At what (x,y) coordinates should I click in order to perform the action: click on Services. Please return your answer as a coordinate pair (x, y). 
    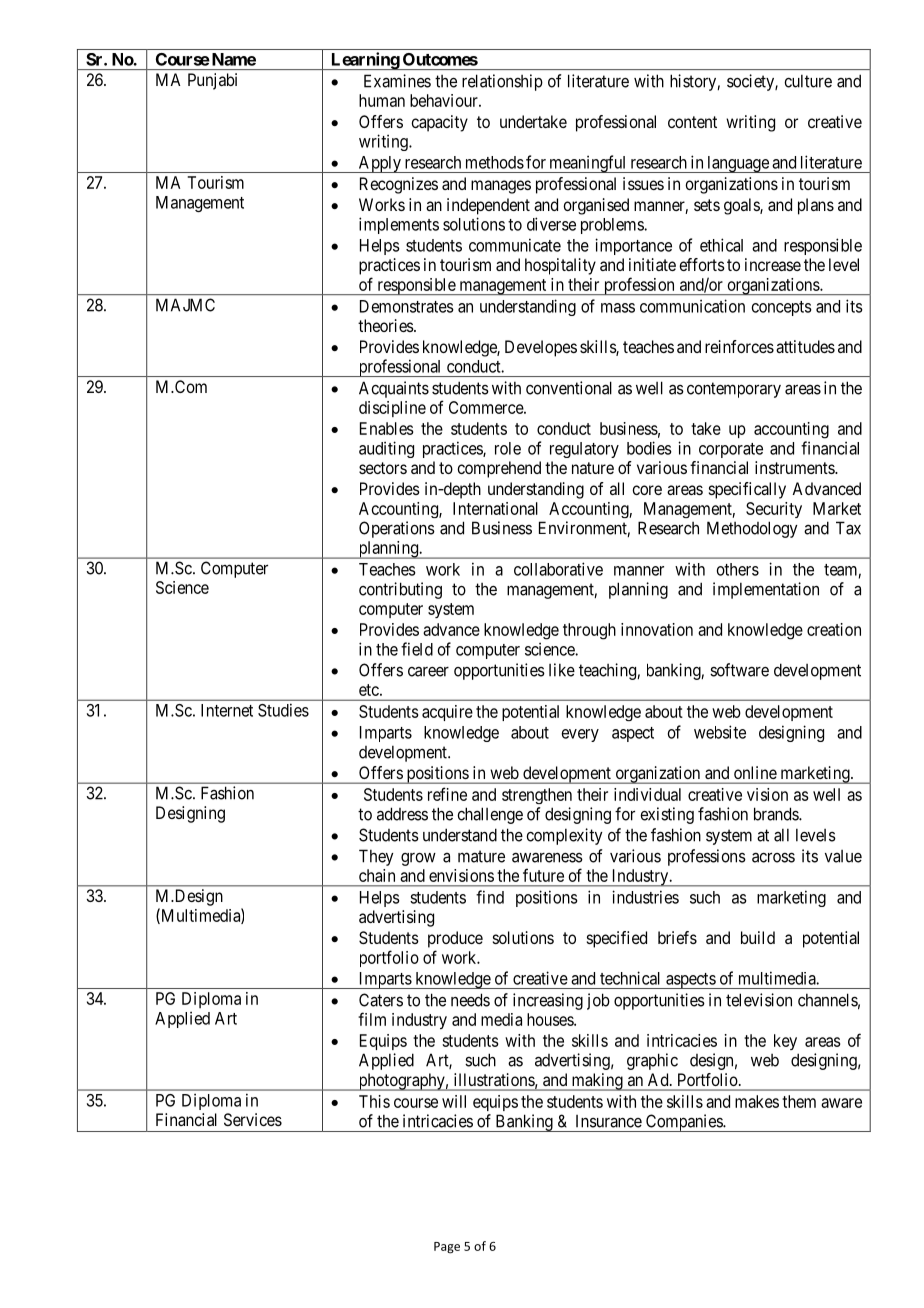
    Looking at the image, I should click on (253, 1119).
